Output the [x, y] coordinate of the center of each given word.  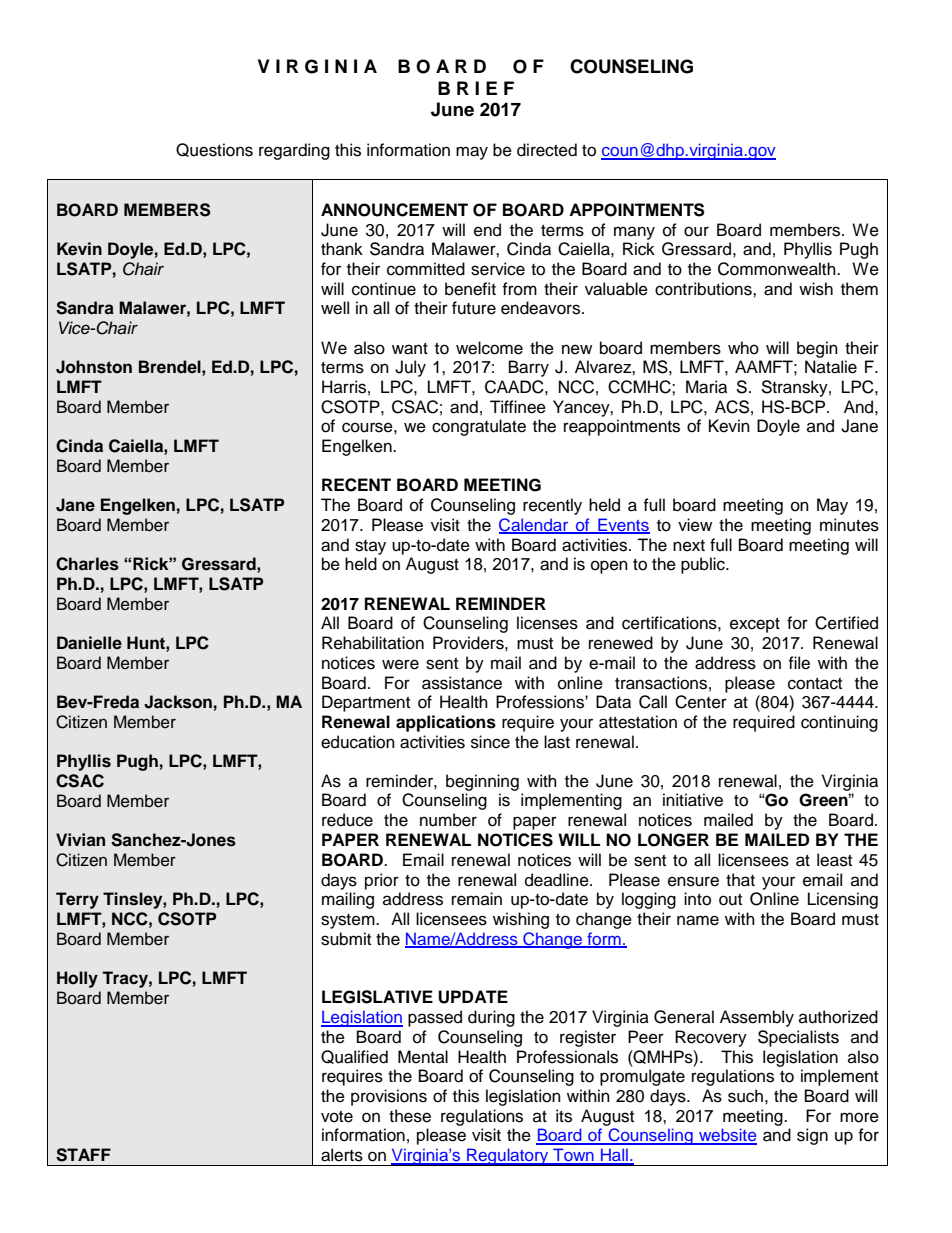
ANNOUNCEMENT [394, 210]
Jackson [178, 702]
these [410, 1116]
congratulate [479, 427]
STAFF [83, 1155]
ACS [732, 407]
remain [477, 899]
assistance [462, 683]
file [799, 663]
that [740, 880]
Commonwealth [778, 269]
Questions [214, 150]
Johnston [94, 367]
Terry [77, 900]
